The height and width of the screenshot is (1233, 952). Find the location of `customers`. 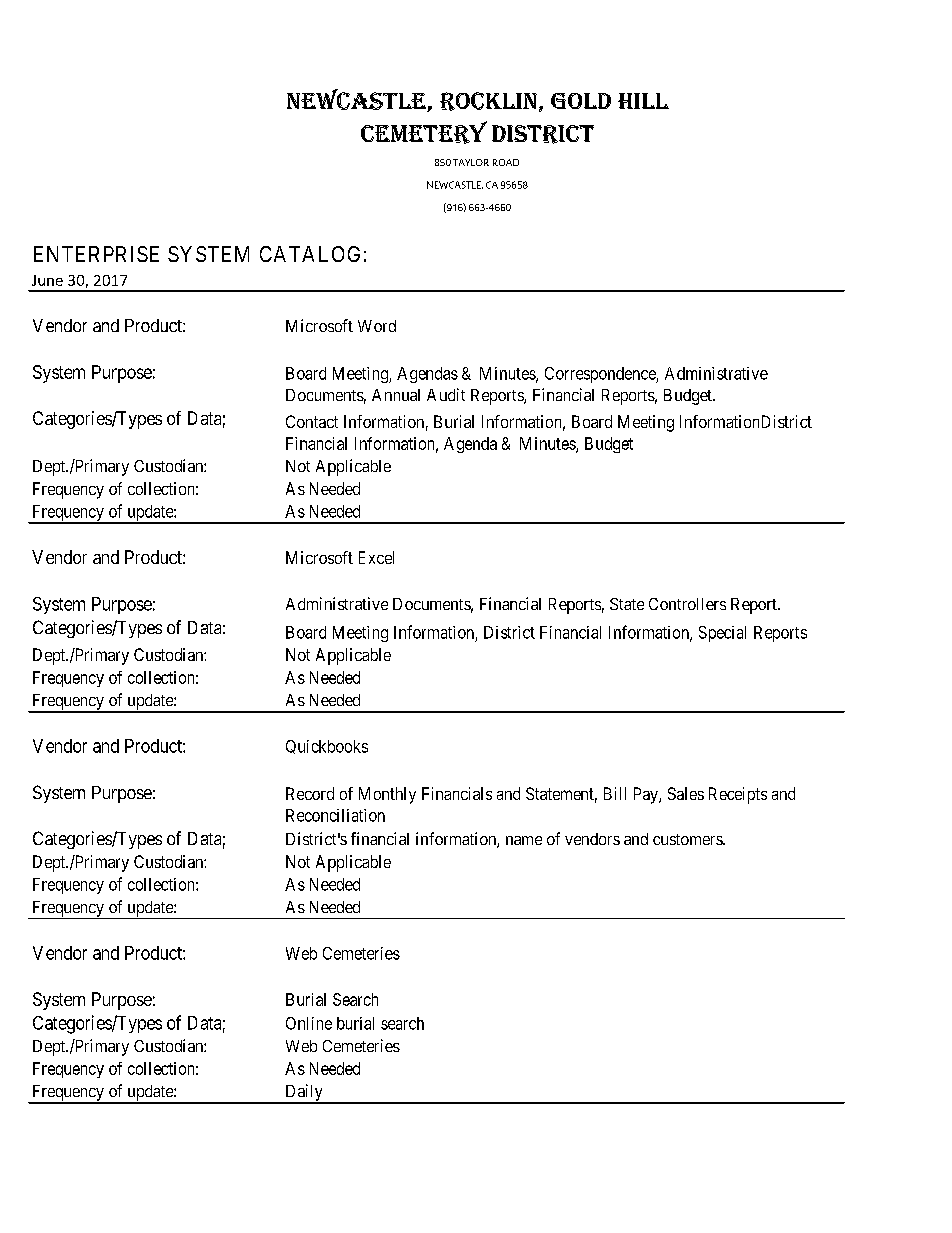

customers is located at coordinates (688, 839).
